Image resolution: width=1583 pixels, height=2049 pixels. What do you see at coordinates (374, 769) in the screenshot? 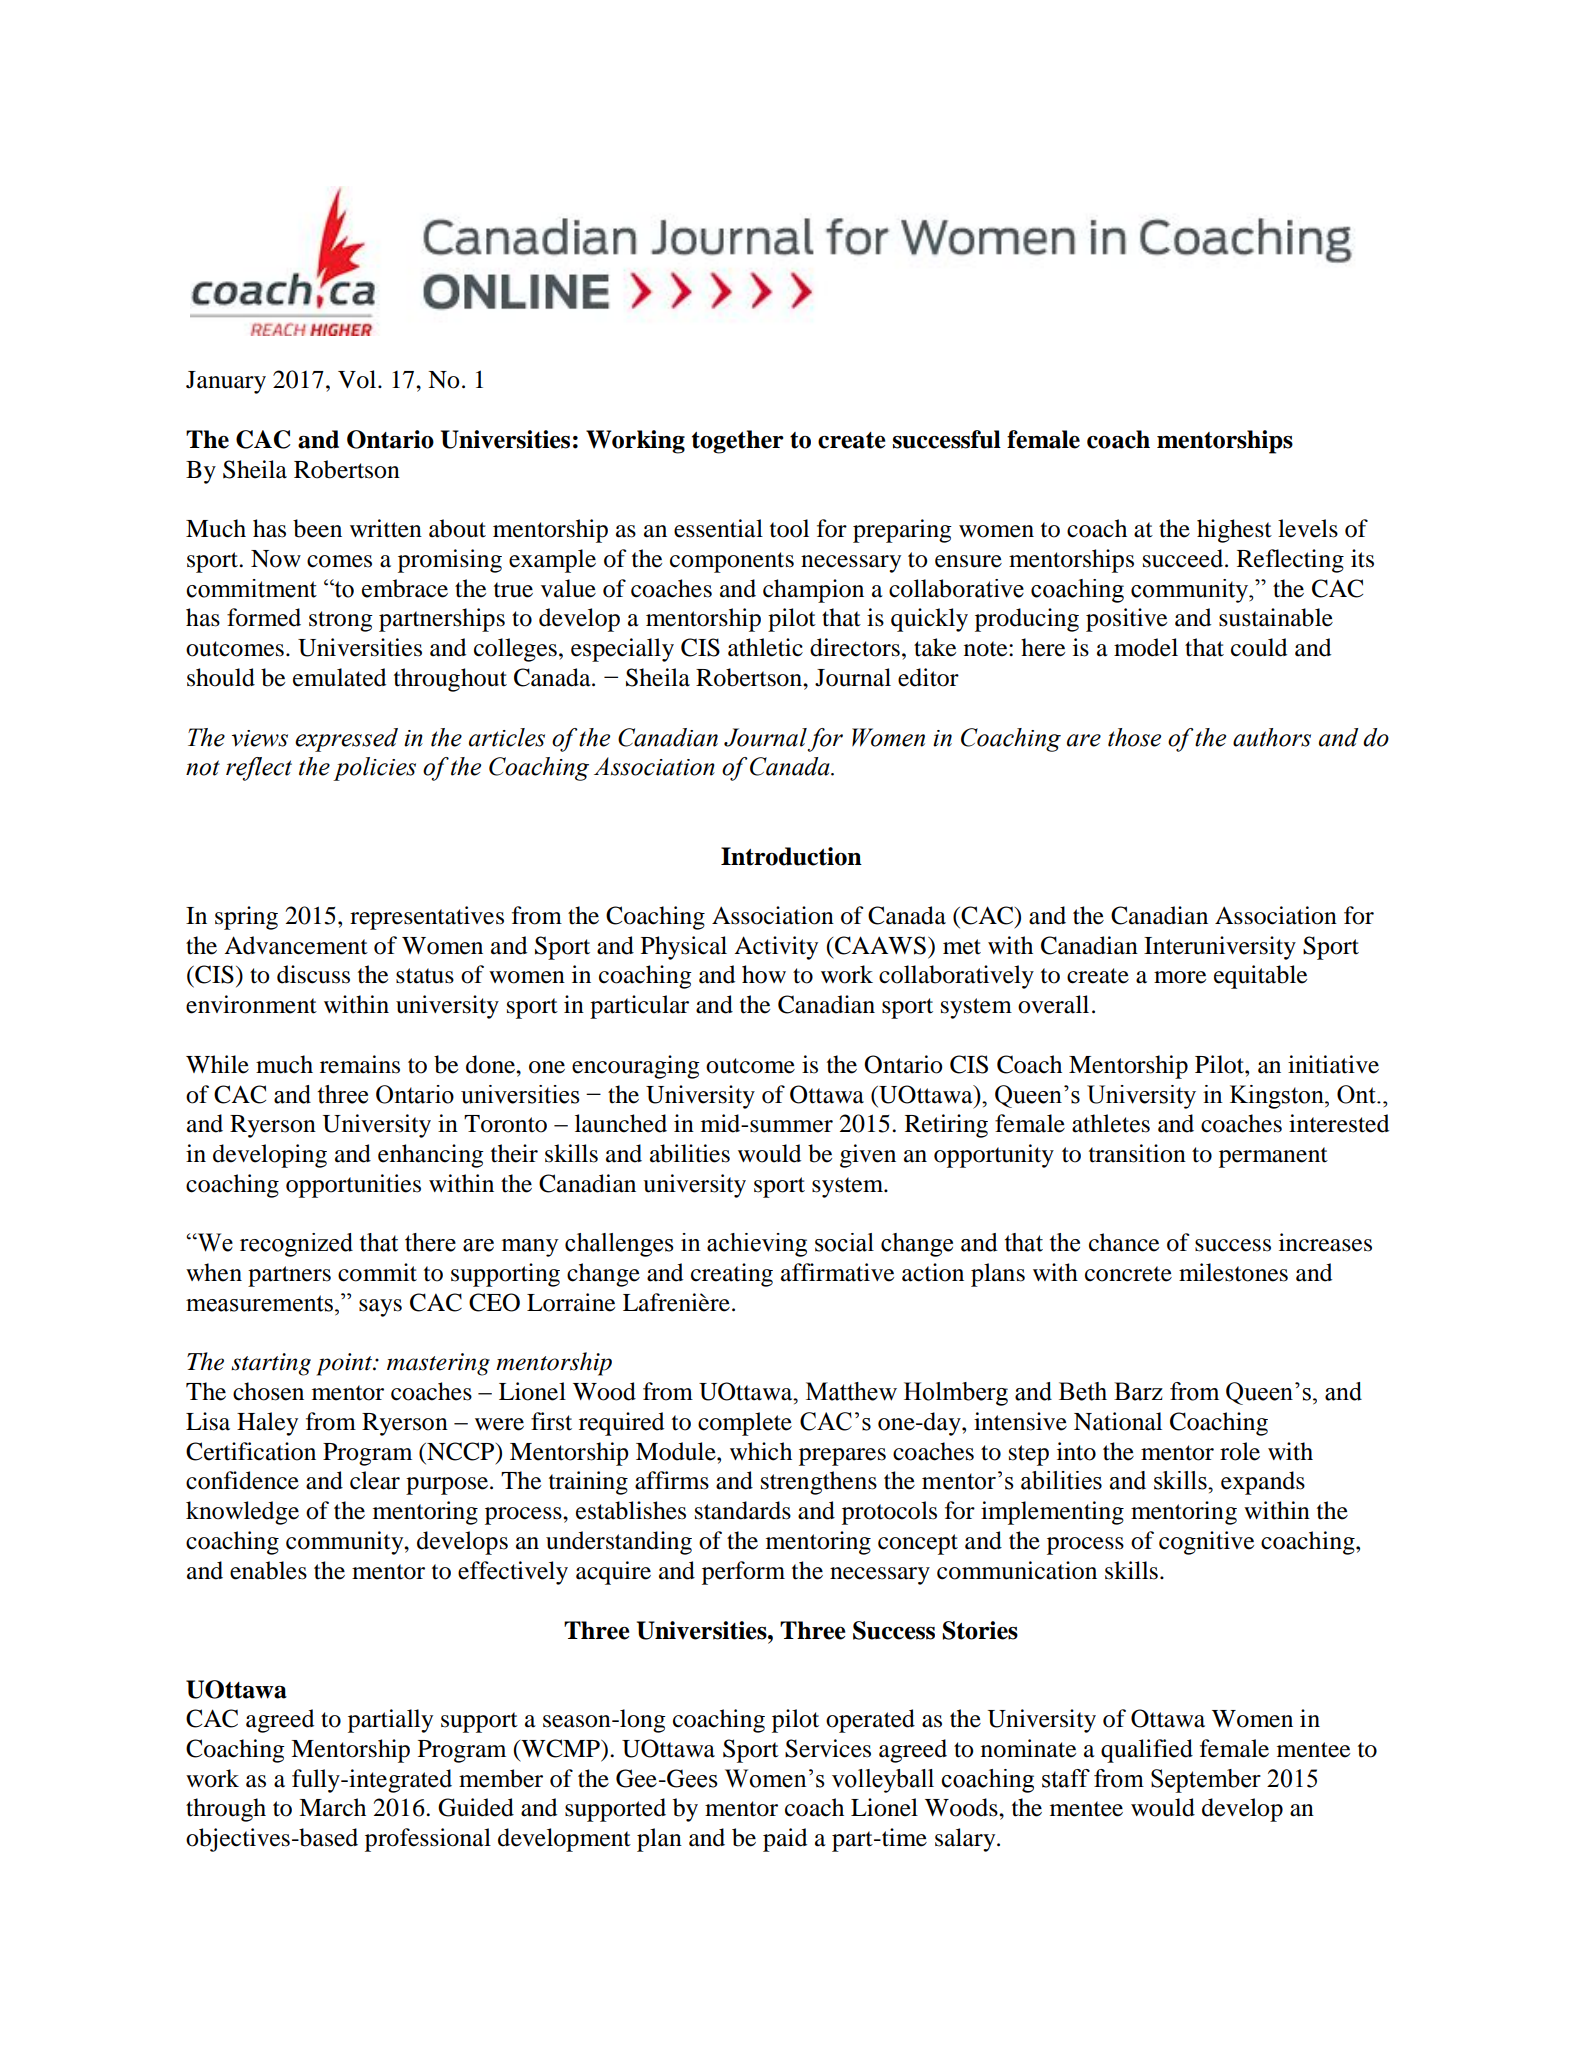
I see `policies` at bounding box center [374, 769].
